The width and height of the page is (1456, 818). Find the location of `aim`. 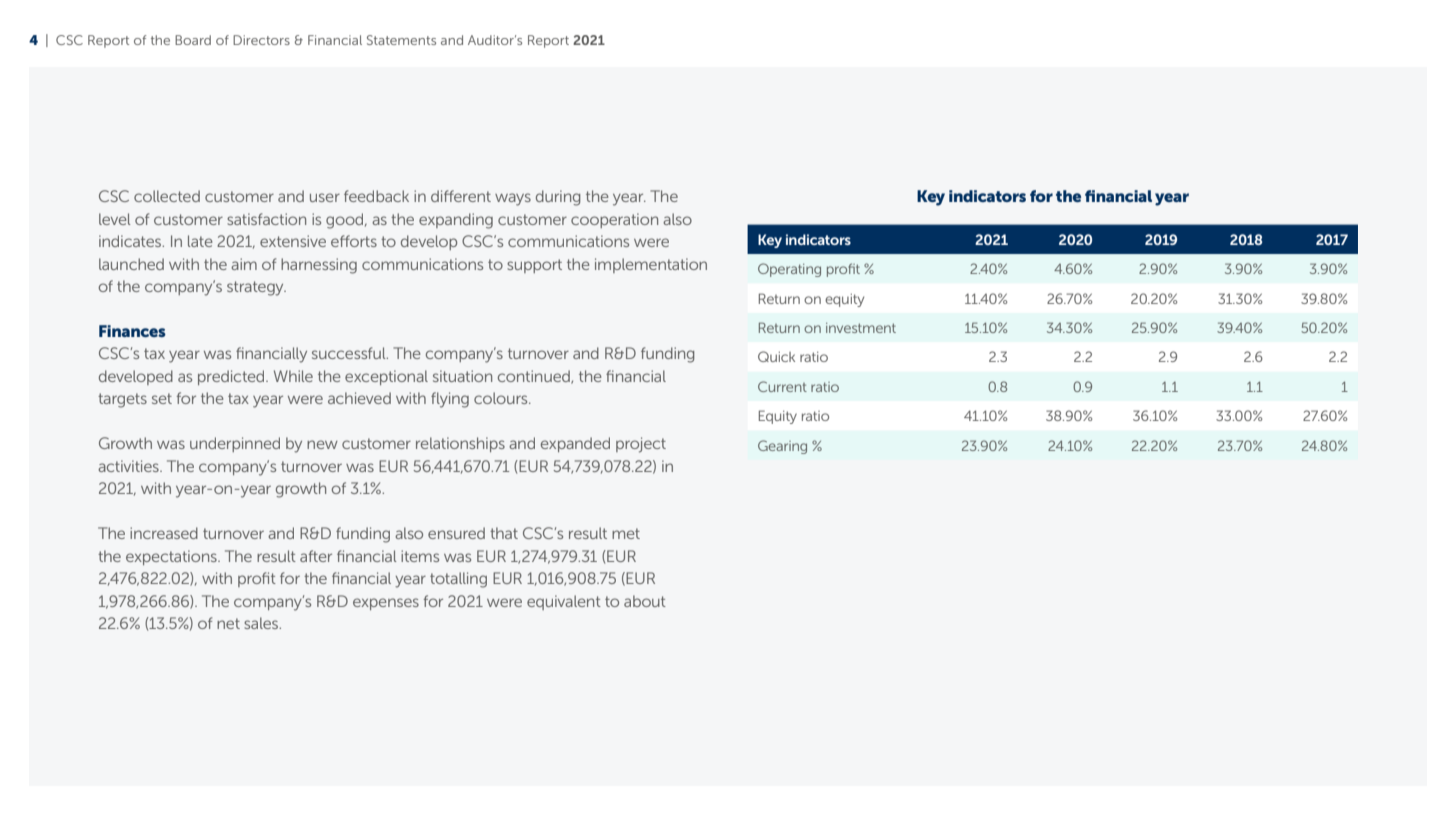

aim is located at coordinates (244, 264).
